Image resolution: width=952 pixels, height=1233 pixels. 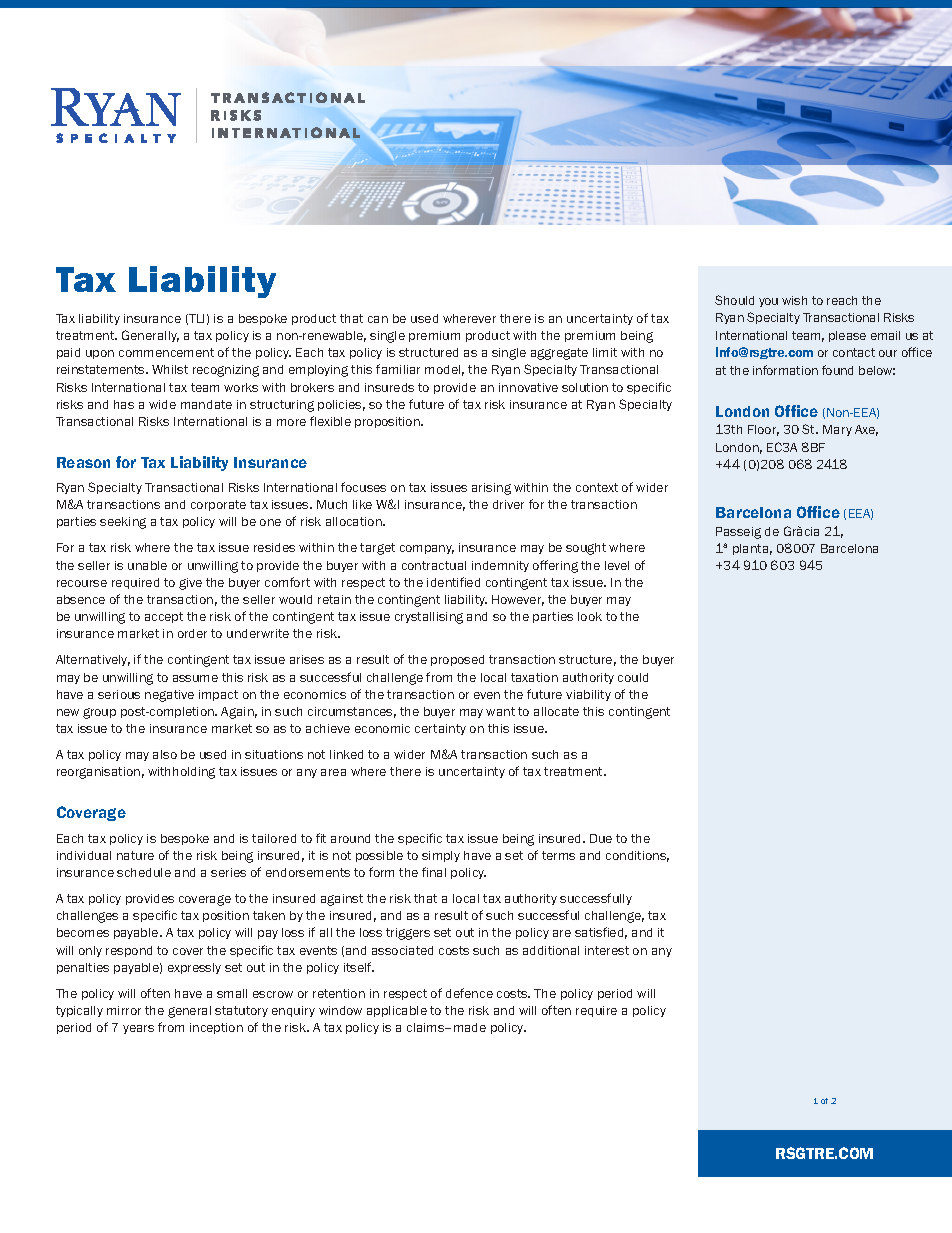 I want to click on you, so click(x=768, y=302).
